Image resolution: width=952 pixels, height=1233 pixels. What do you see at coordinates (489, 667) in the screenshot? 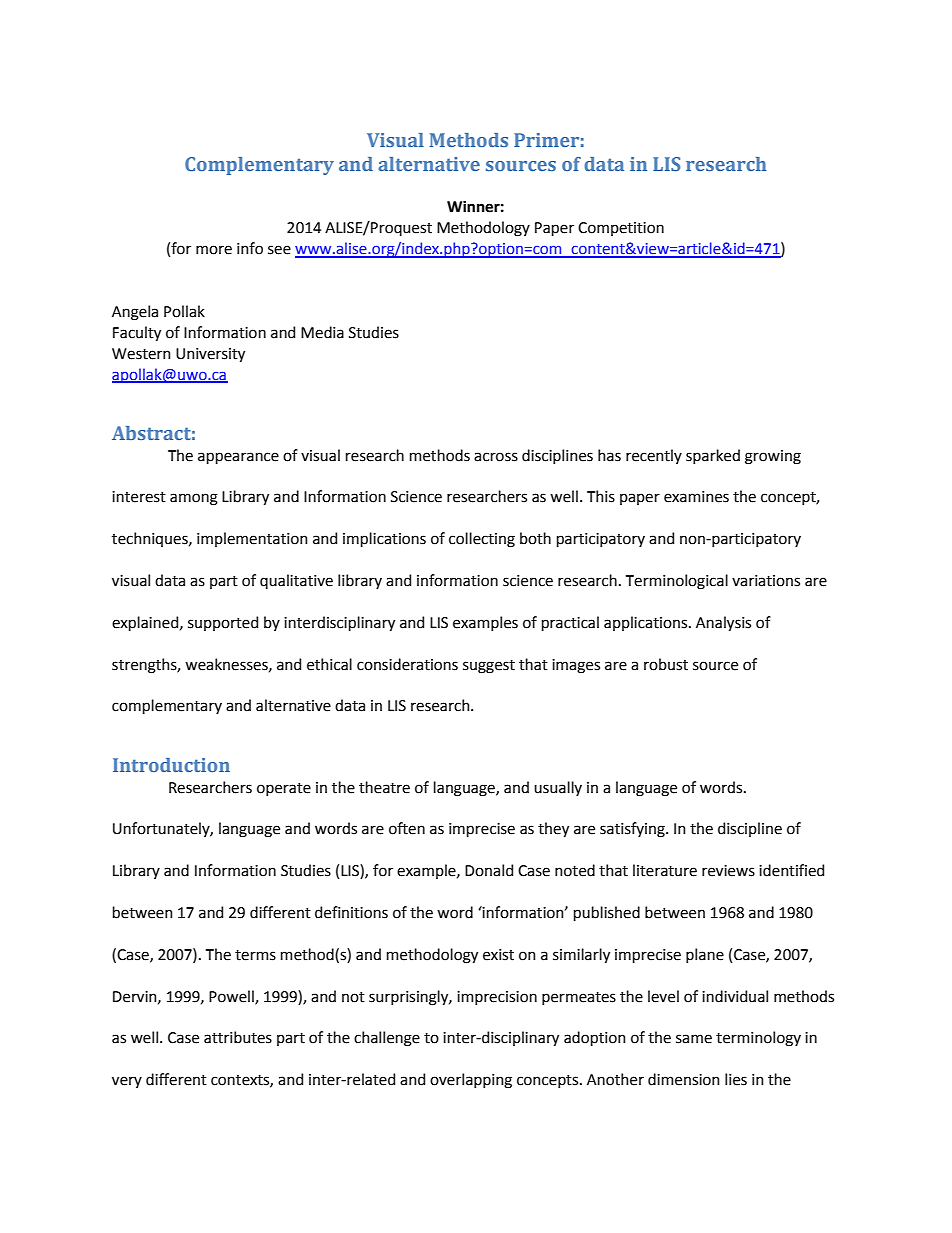
I see `suggest` at bounding box center [489, 667].
